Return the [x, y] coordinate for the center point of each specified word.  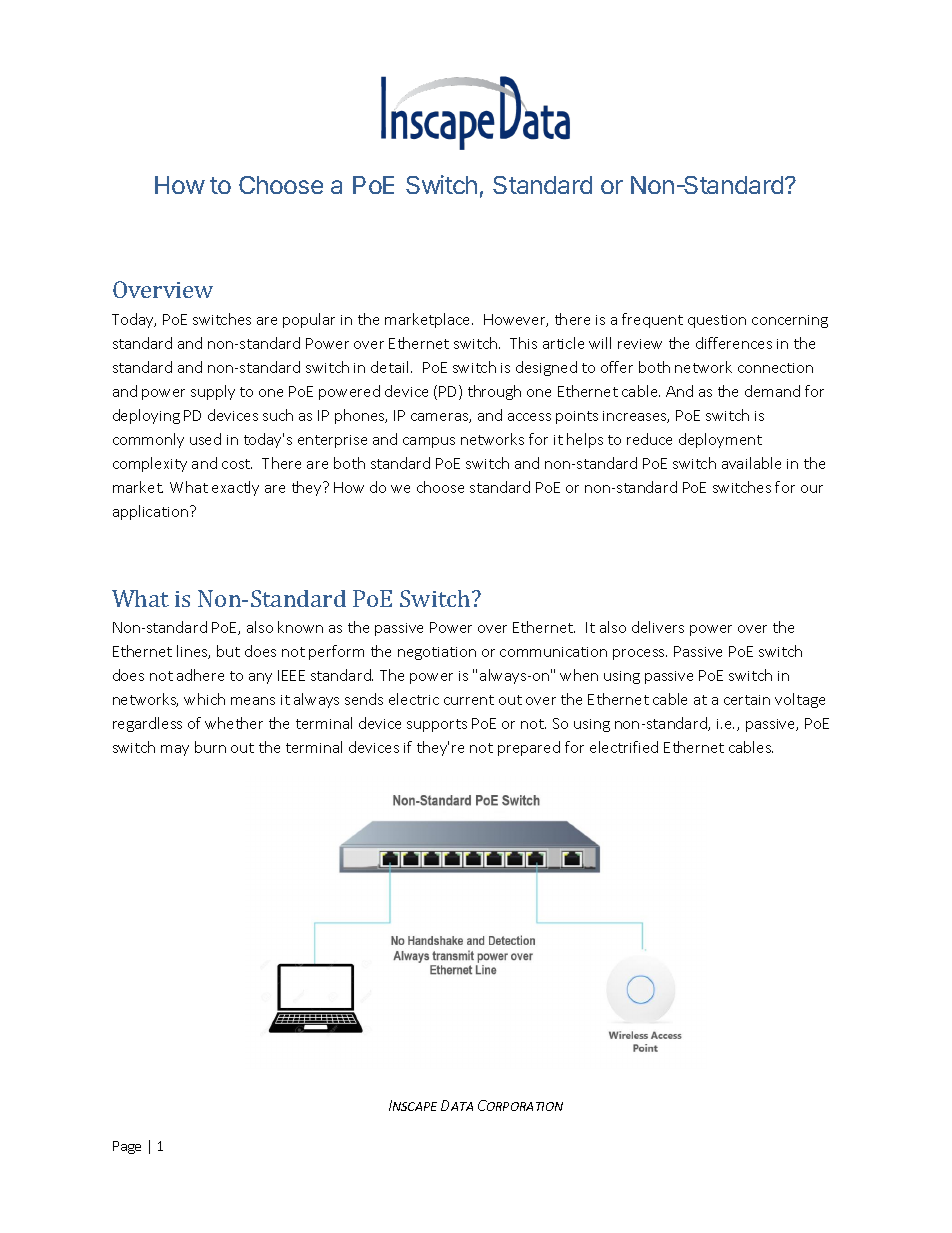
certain [747, 700]
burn [210, 747]
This [523, 343]
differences [734, 343]
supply [213, 392]
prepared [529, 748]
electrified [624, 747]
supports [437, 725]
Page [127, 1147]
